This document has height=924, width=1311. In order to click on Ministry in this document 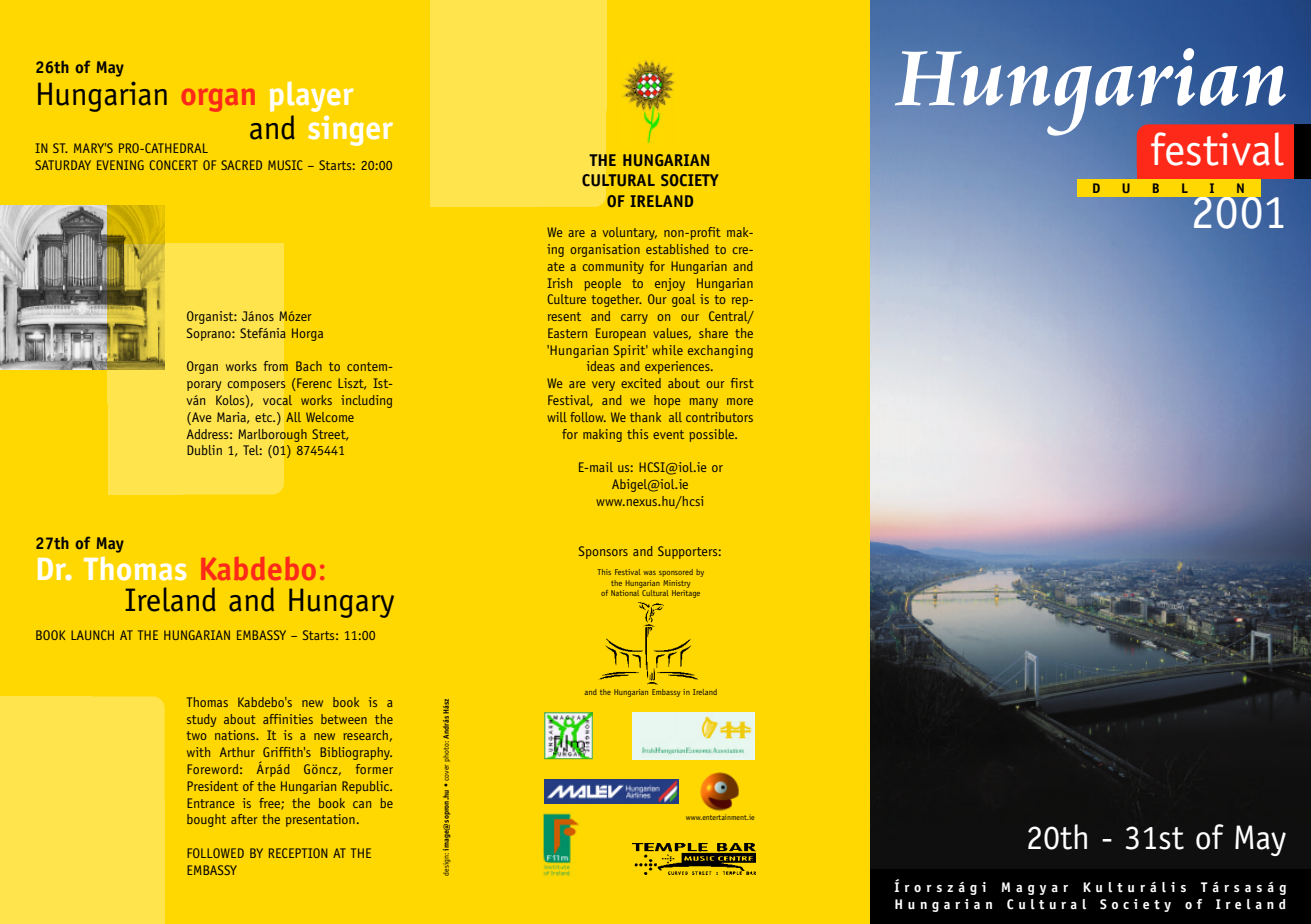, I will do `click(676, 584)`.
